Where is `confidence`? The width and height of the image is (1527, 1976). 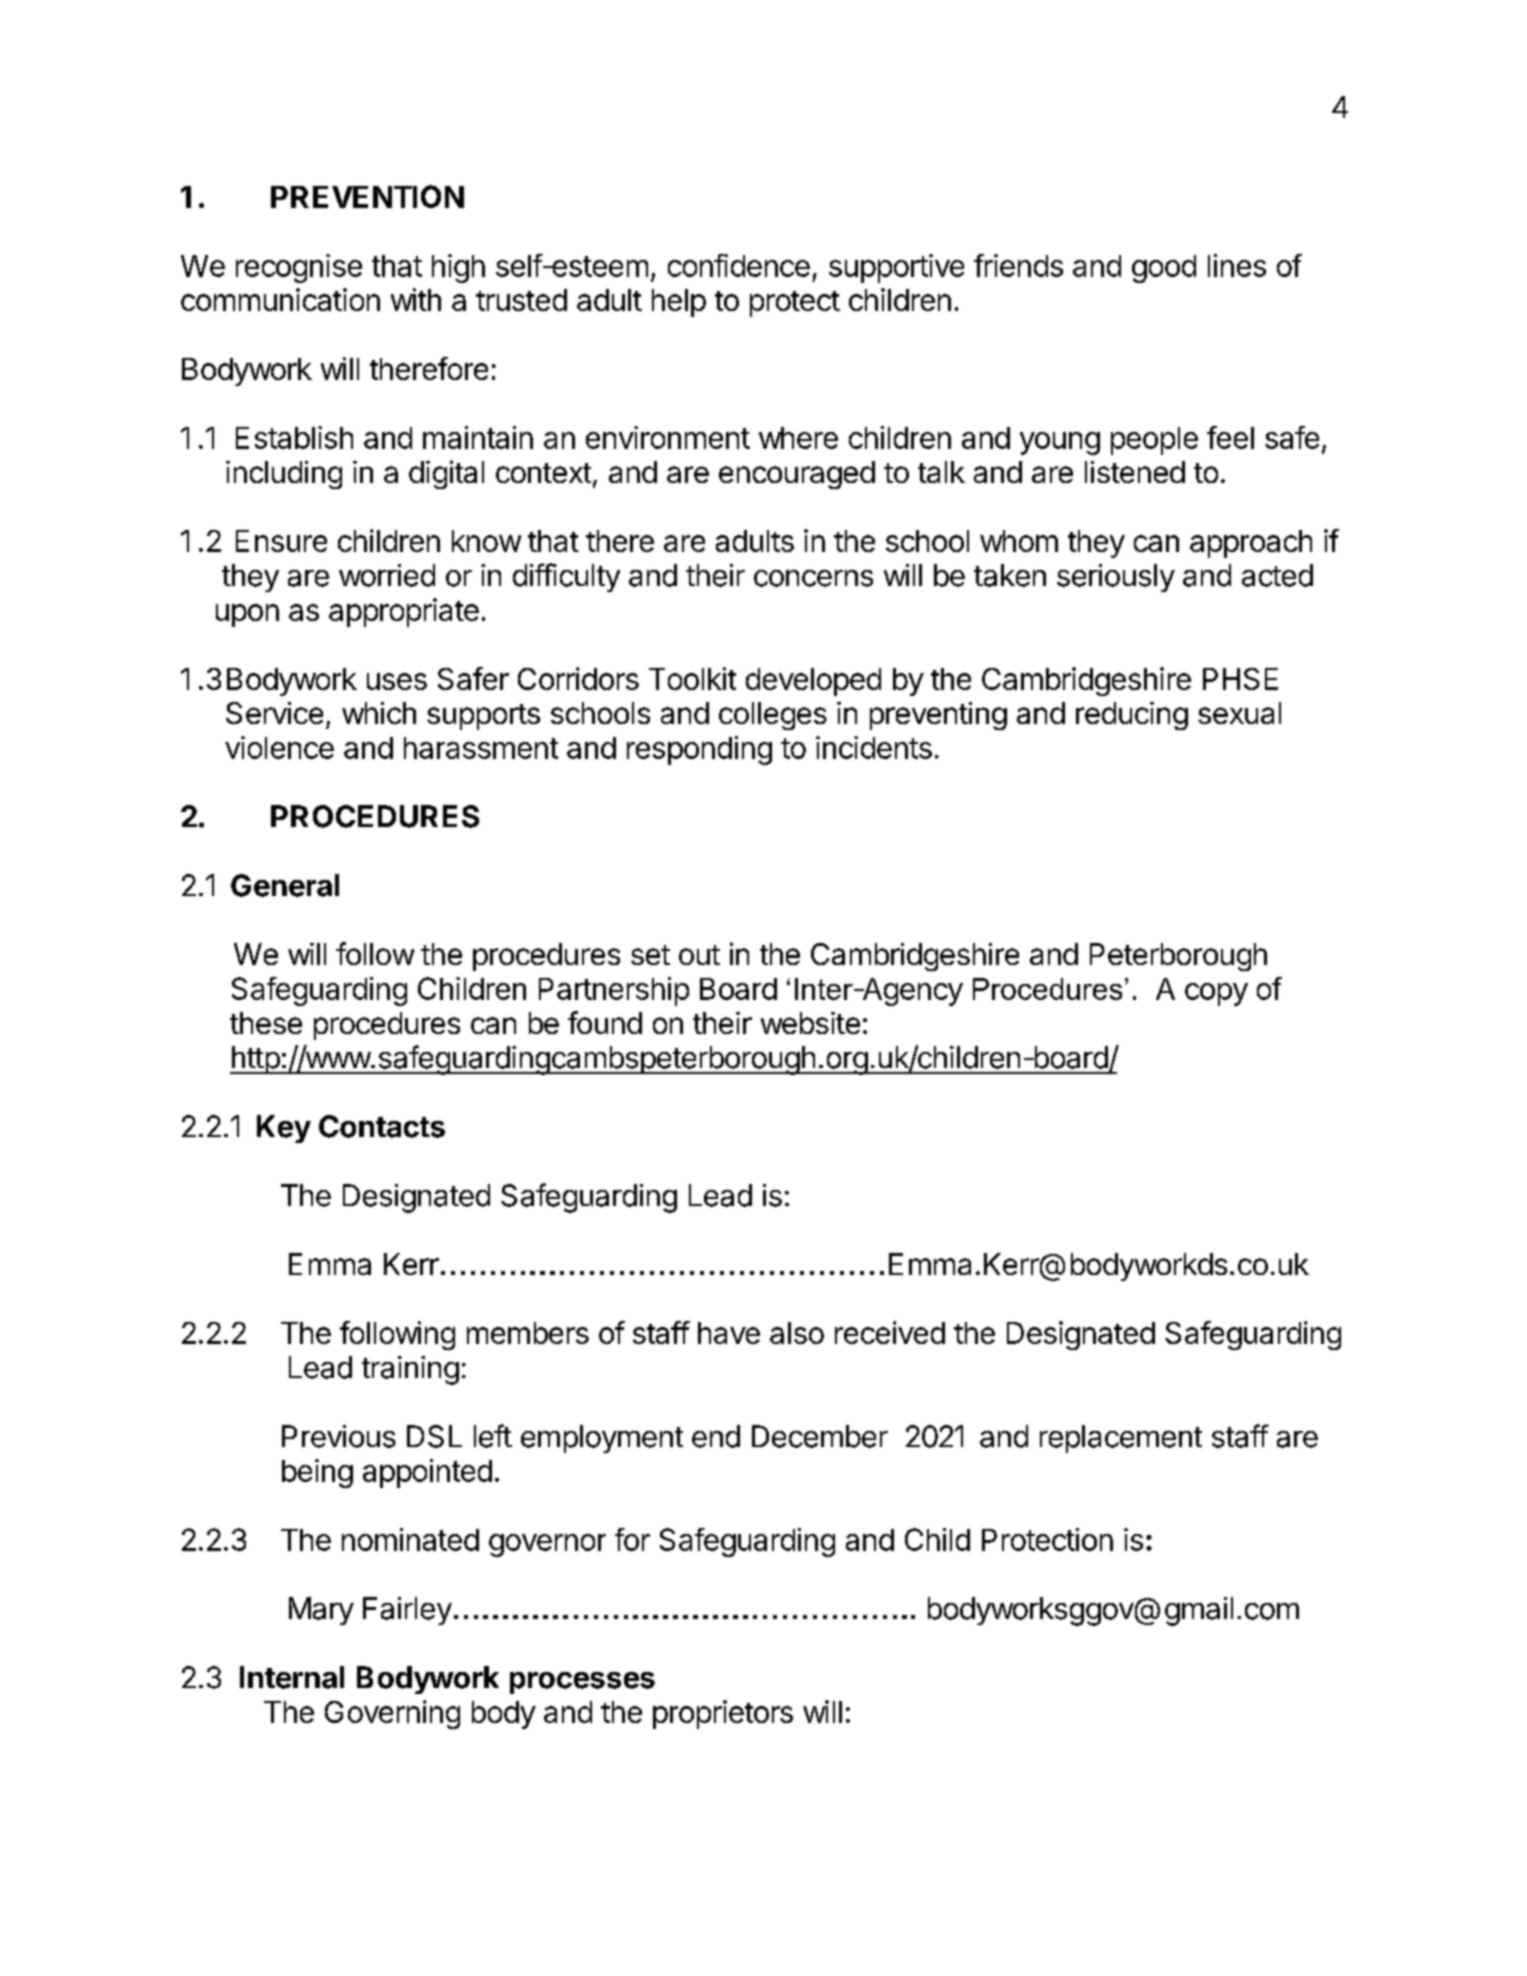 confidence is located at coordinates (739, 265).
